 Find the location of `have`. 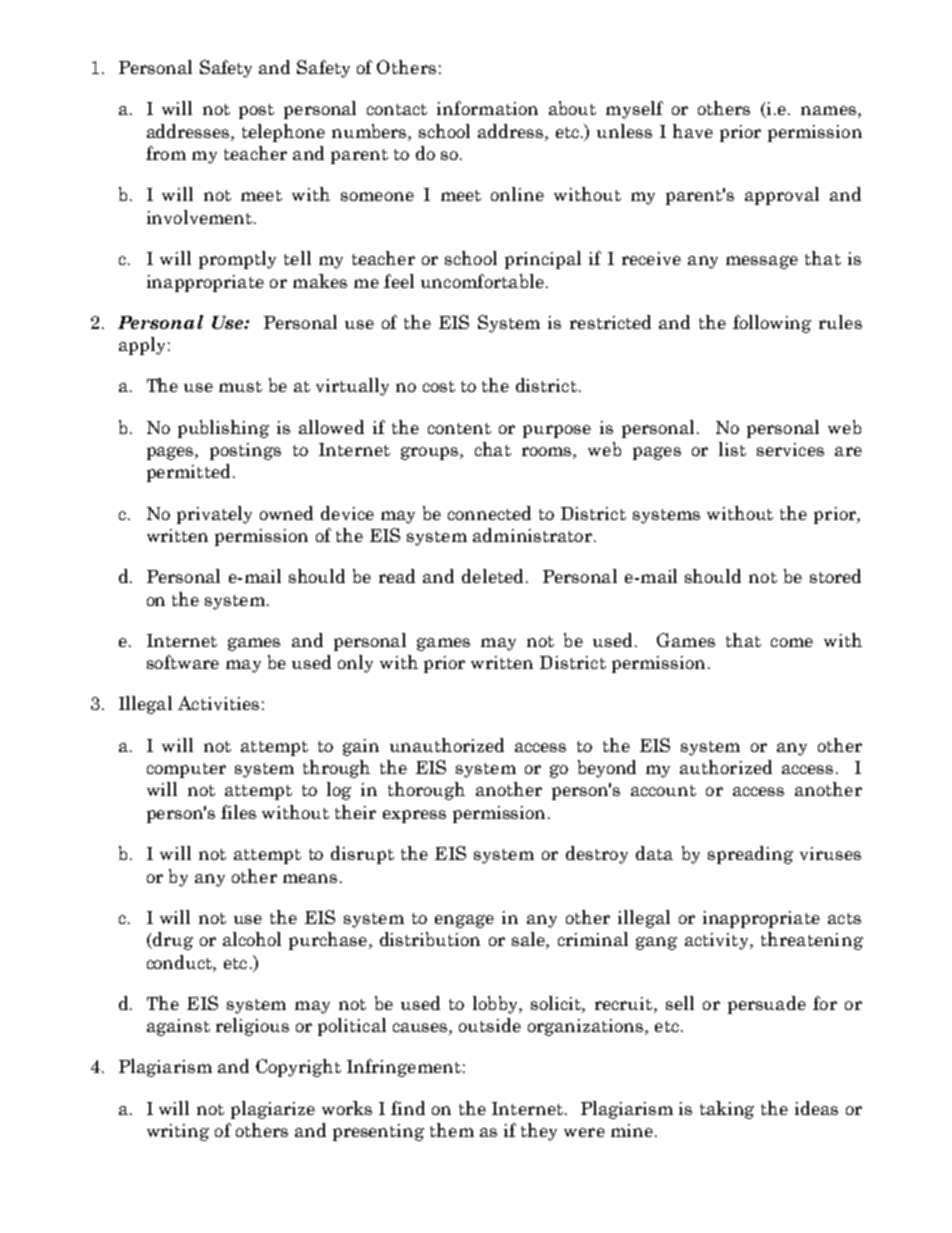

have is located at coordinates (693, 131).
